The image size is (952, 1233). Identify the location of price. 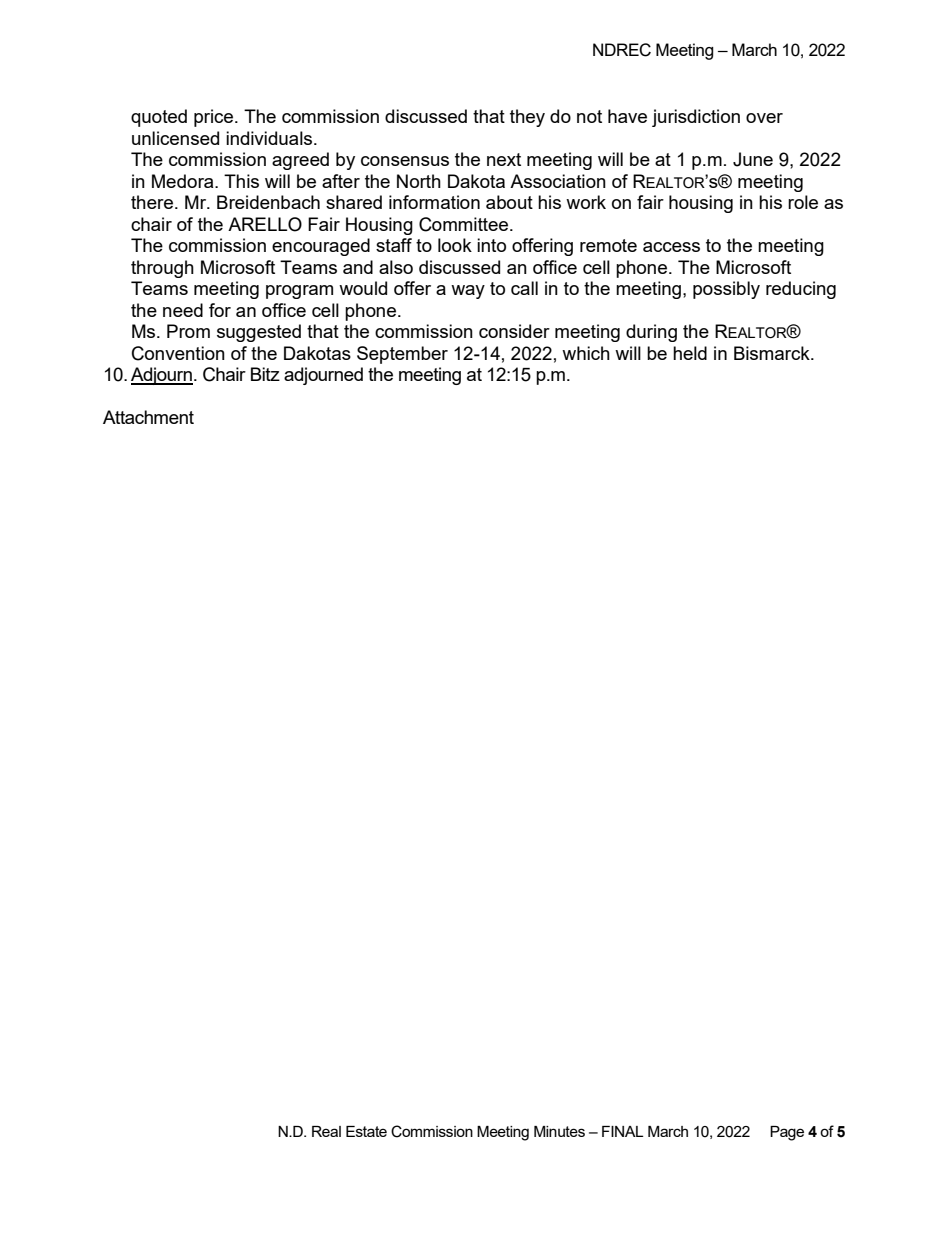
(215, 118).
